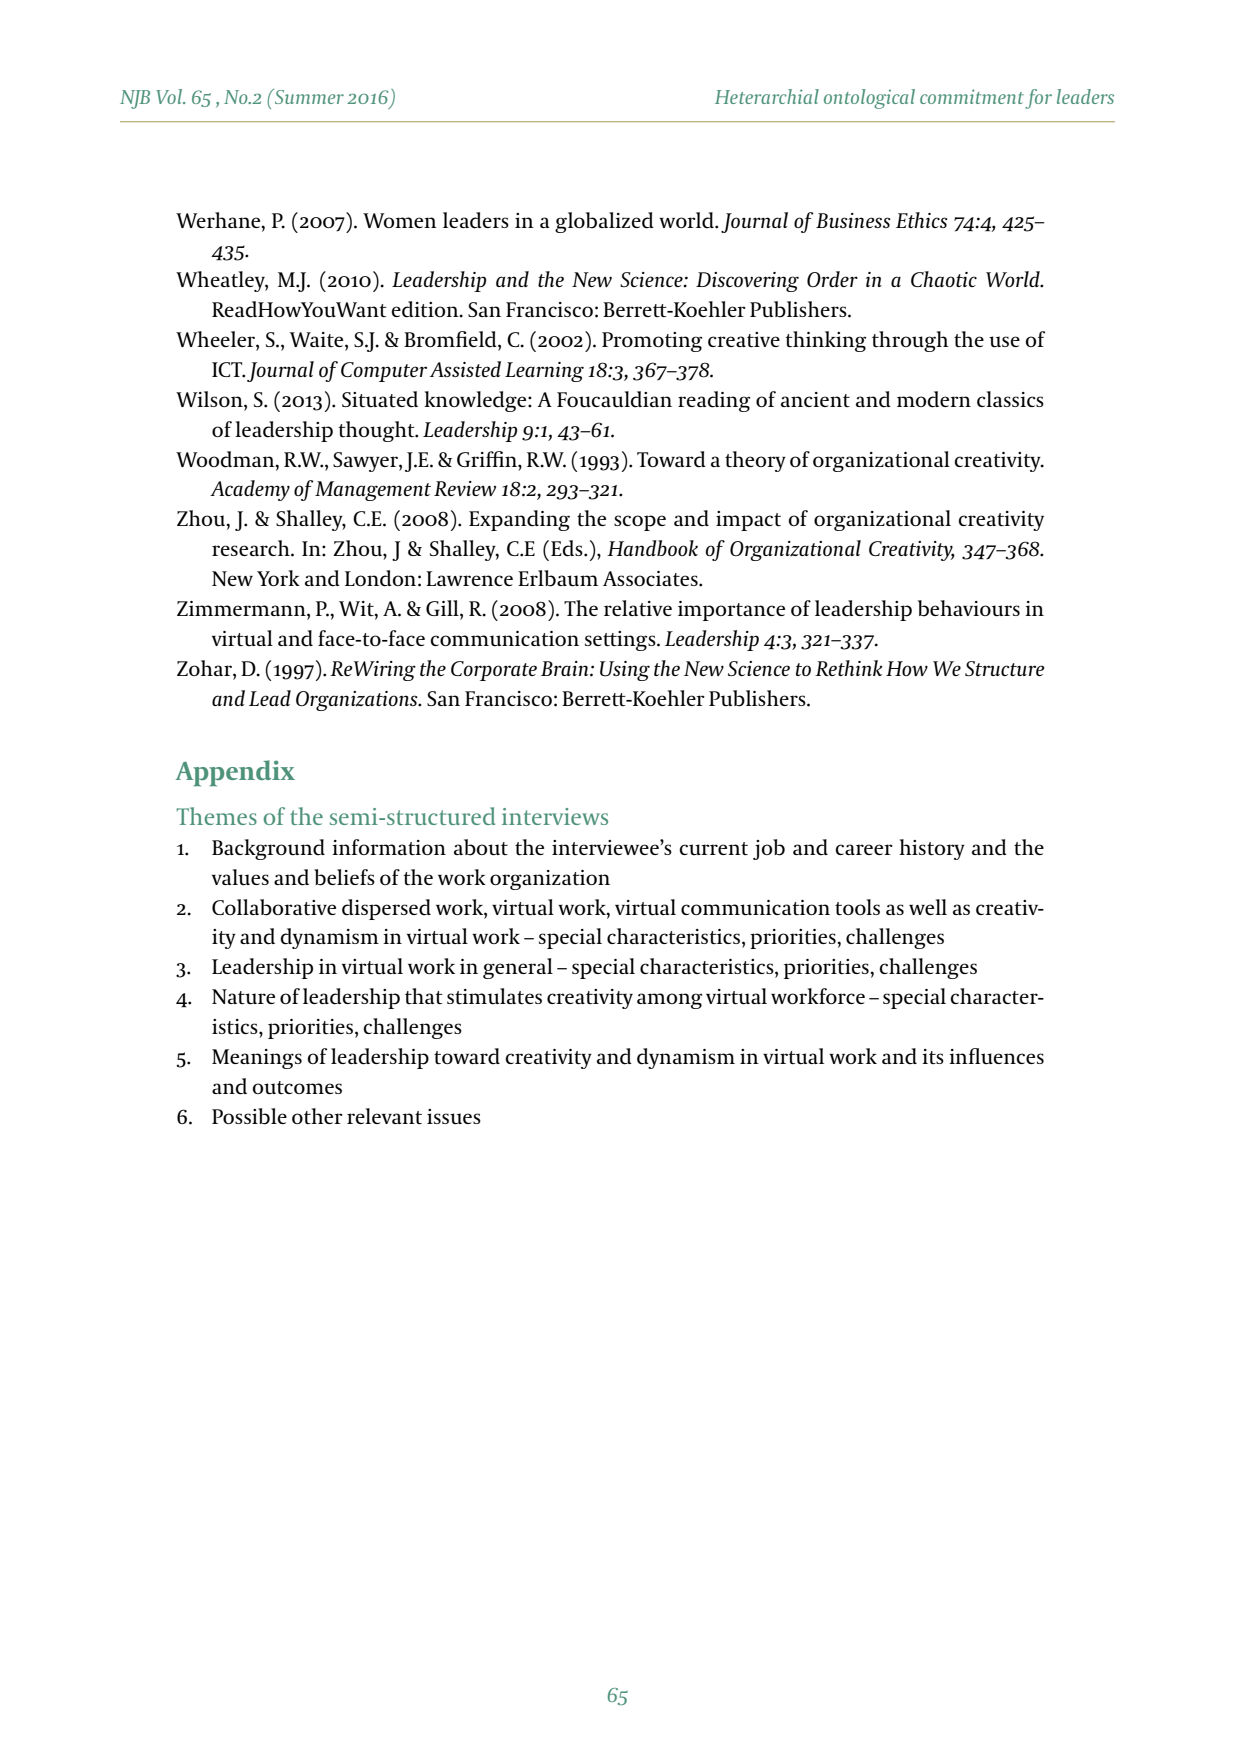 Image resolution: width=1235 pixels, height=1764 pixels. I want to click on interviews, so click(555, 816).
